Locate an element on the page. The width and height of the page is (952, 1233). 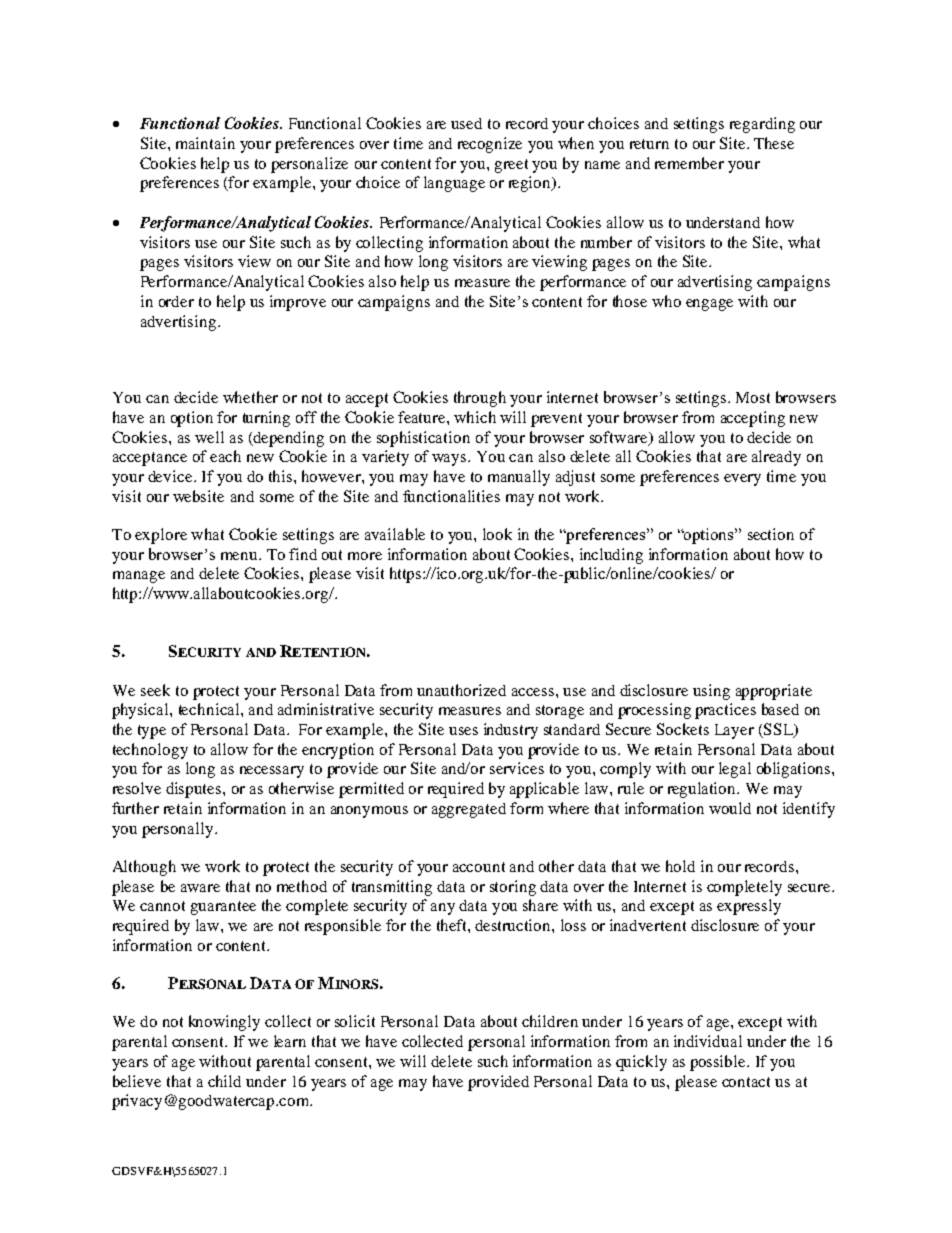
recognize is located at coordinates (490, 145).
